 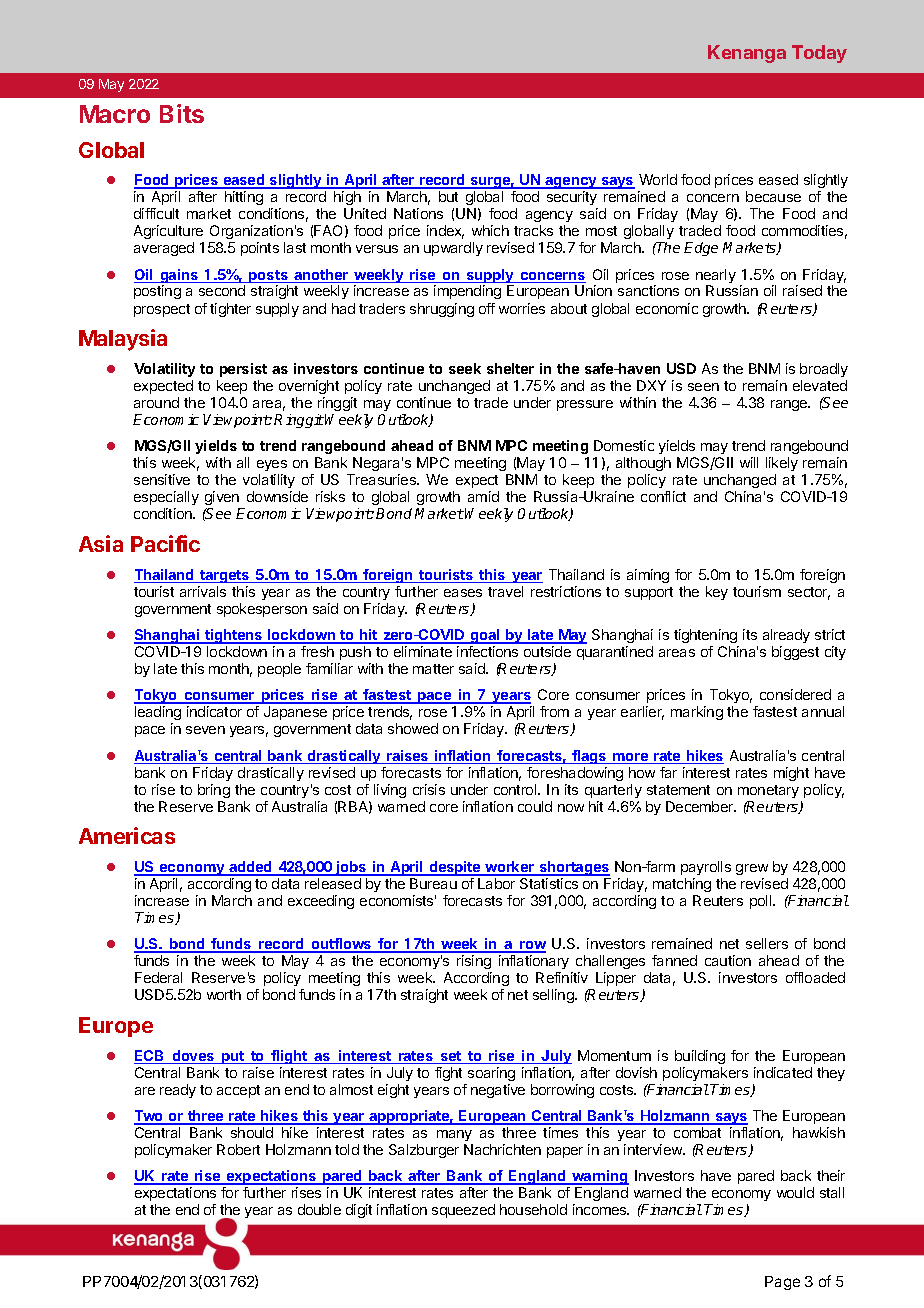 I want to click on squeezed, so click(x=463, y=1211).
